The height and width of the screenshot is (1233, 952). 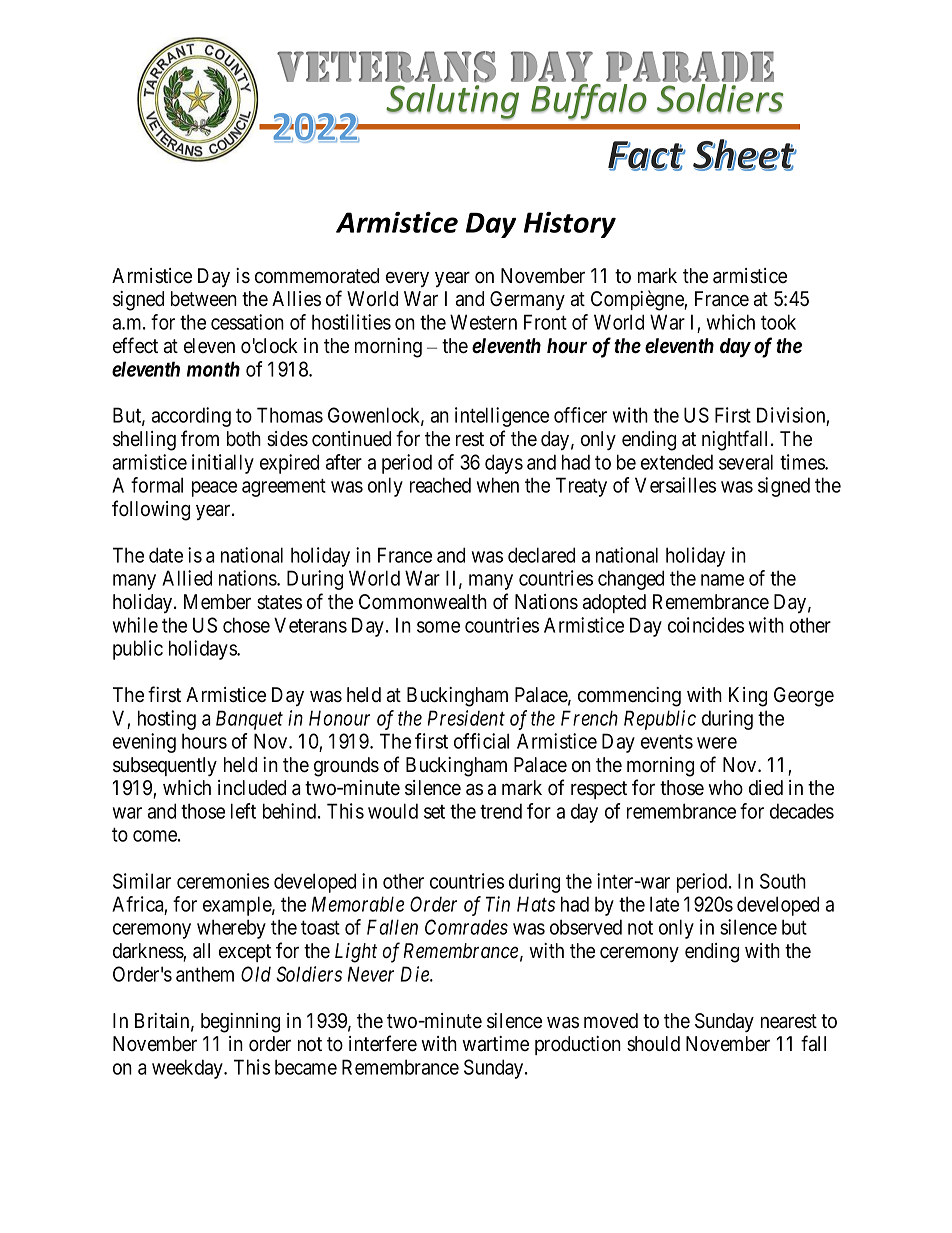 What do you see at coordinates (778, 322) in the screenshot?
I see `took` at bounding box center [778, 322].
